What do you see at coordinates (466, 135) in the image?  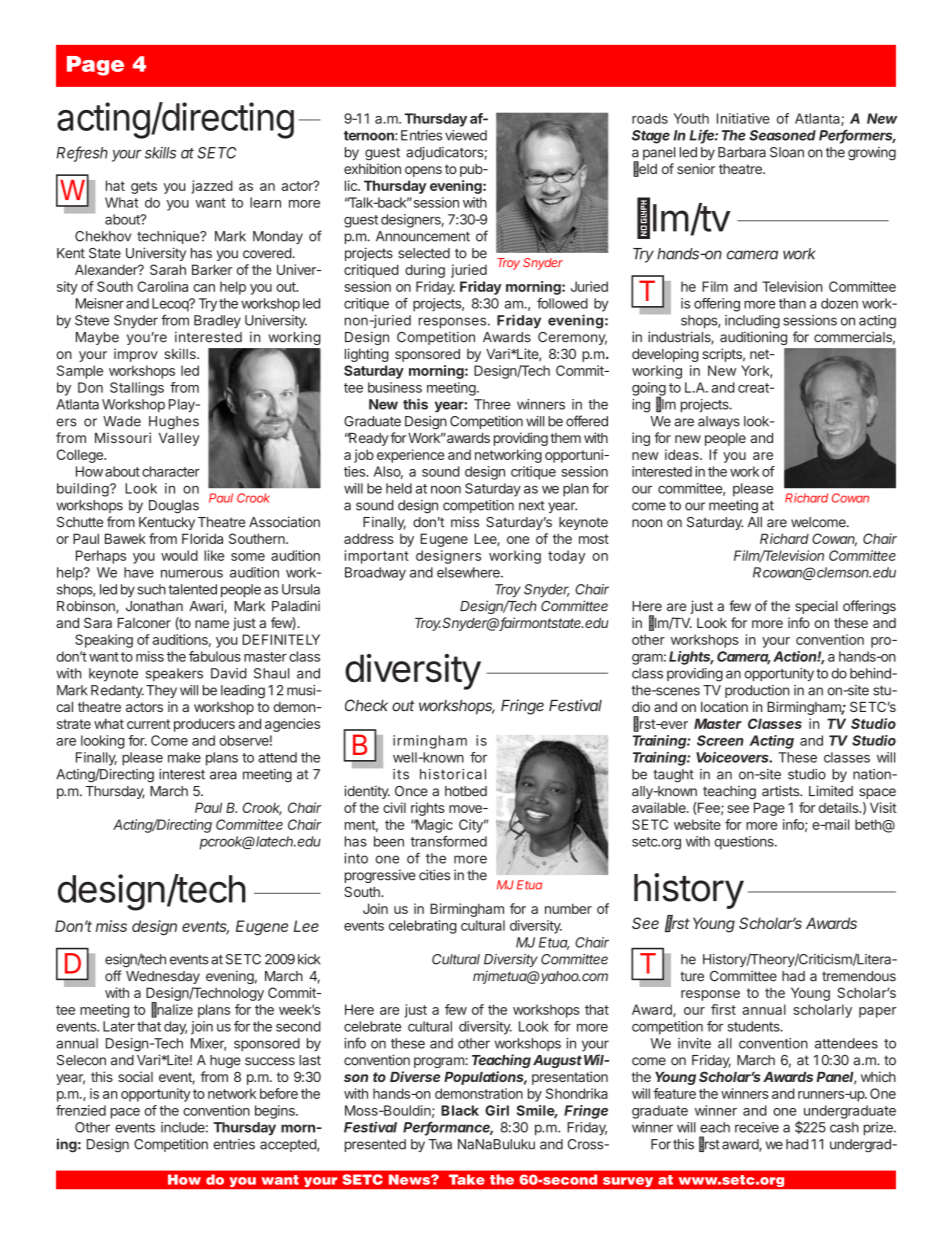 I see `viewed` at bounding box center [466, 135].
